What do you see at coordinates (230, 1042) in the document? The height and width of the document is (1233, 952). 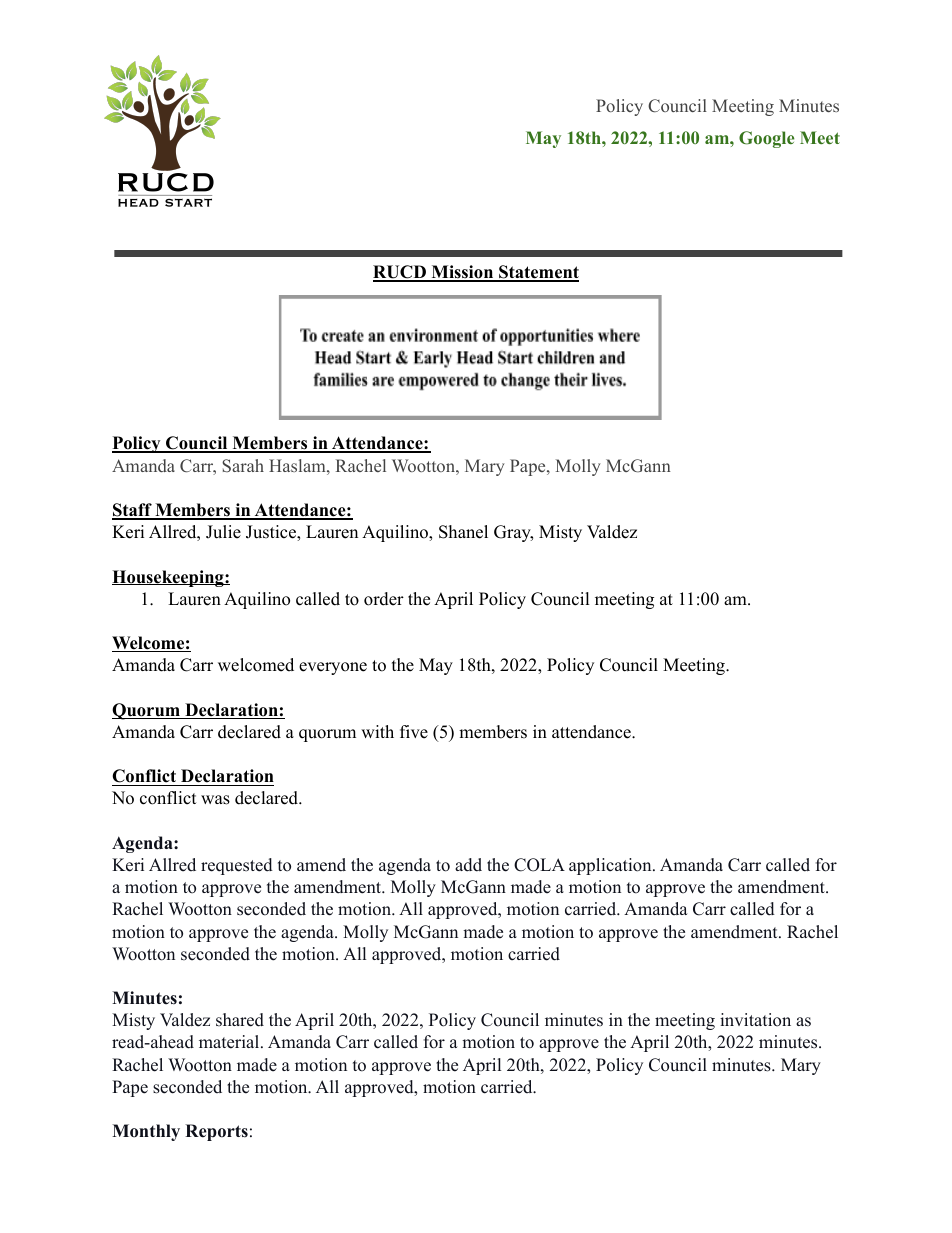 I see `material` at bounding box center [230, 1042].
